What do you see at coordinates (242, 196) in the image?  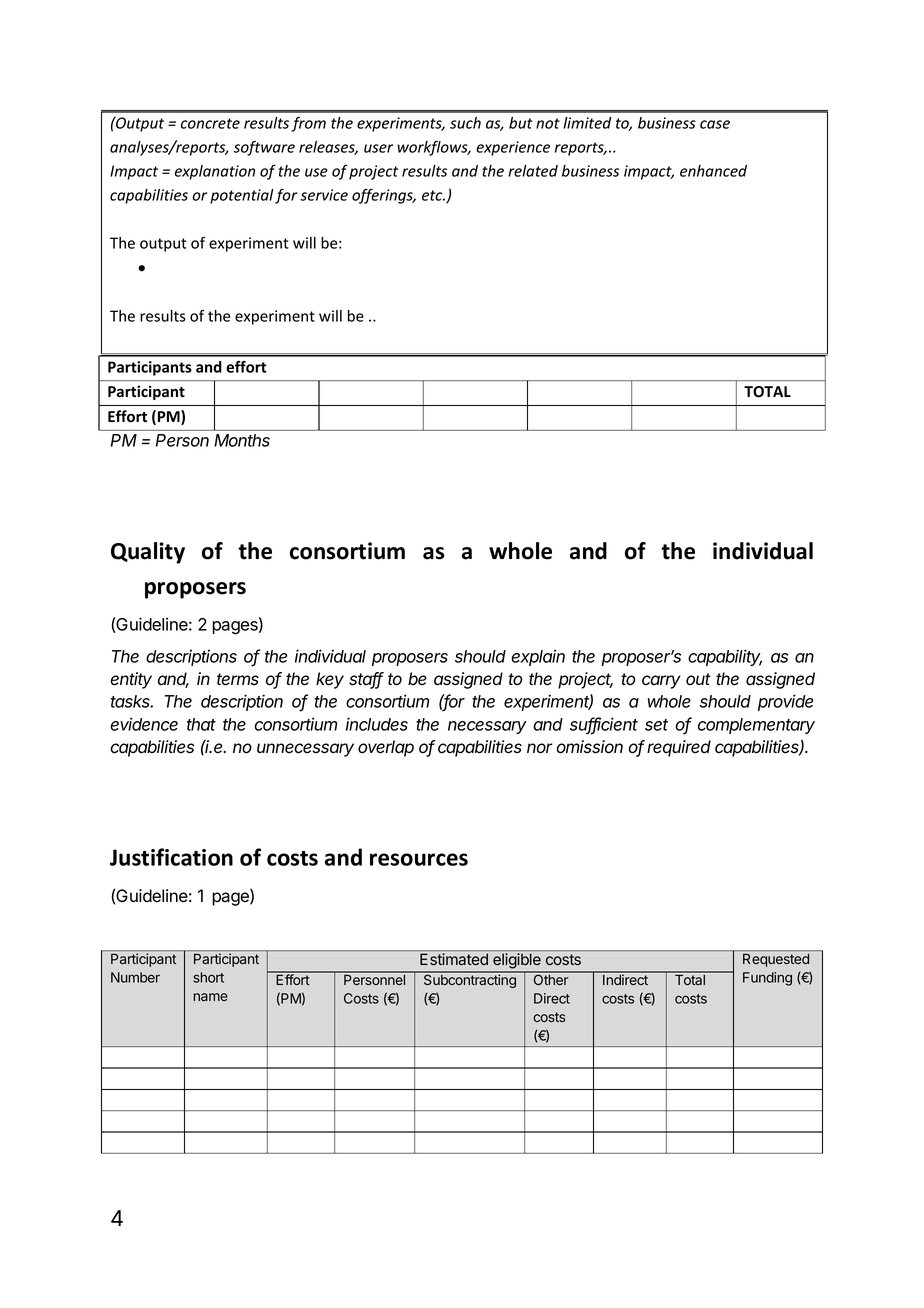 I see `potential` at bounding box center [242, 196].
